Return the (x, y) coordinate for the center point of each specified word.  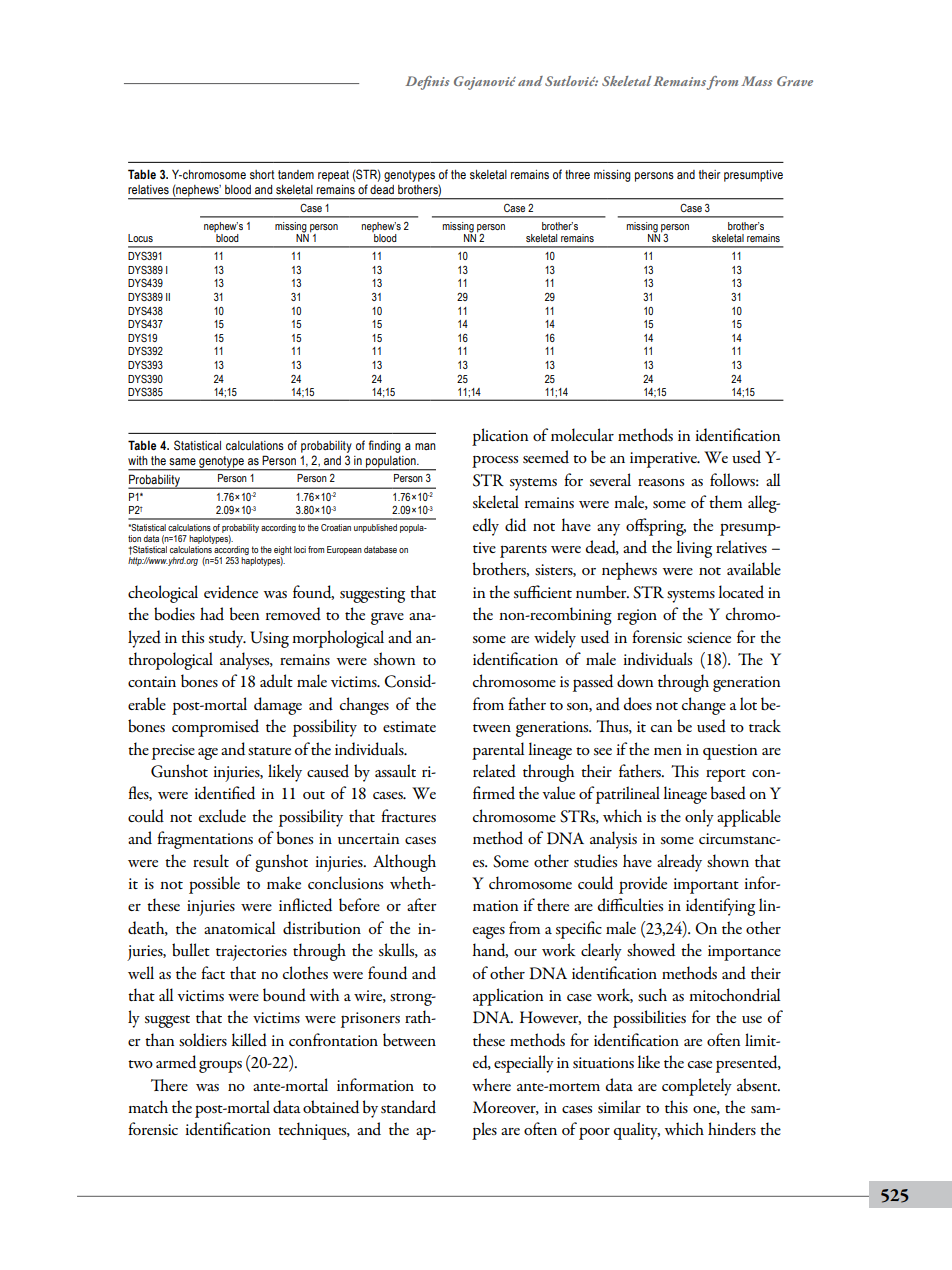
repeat (333, 176)
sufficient (543, 591)
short (262, 175)
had (212, 614)
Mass (756, 81)
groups (220, 1066)
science (709, 637)
